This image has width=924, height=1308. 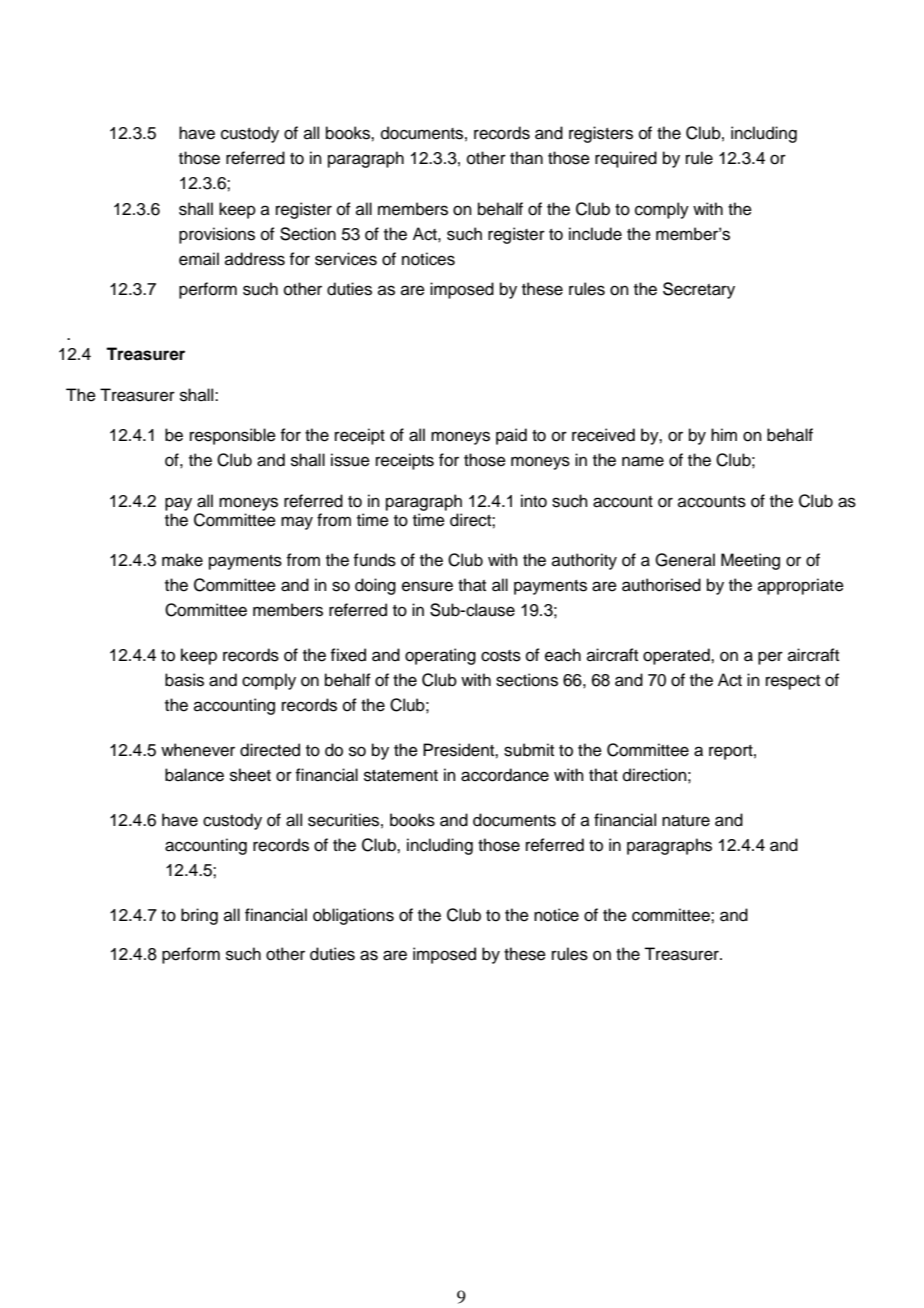 I want to click on bring, so click(x=199, y=916).
